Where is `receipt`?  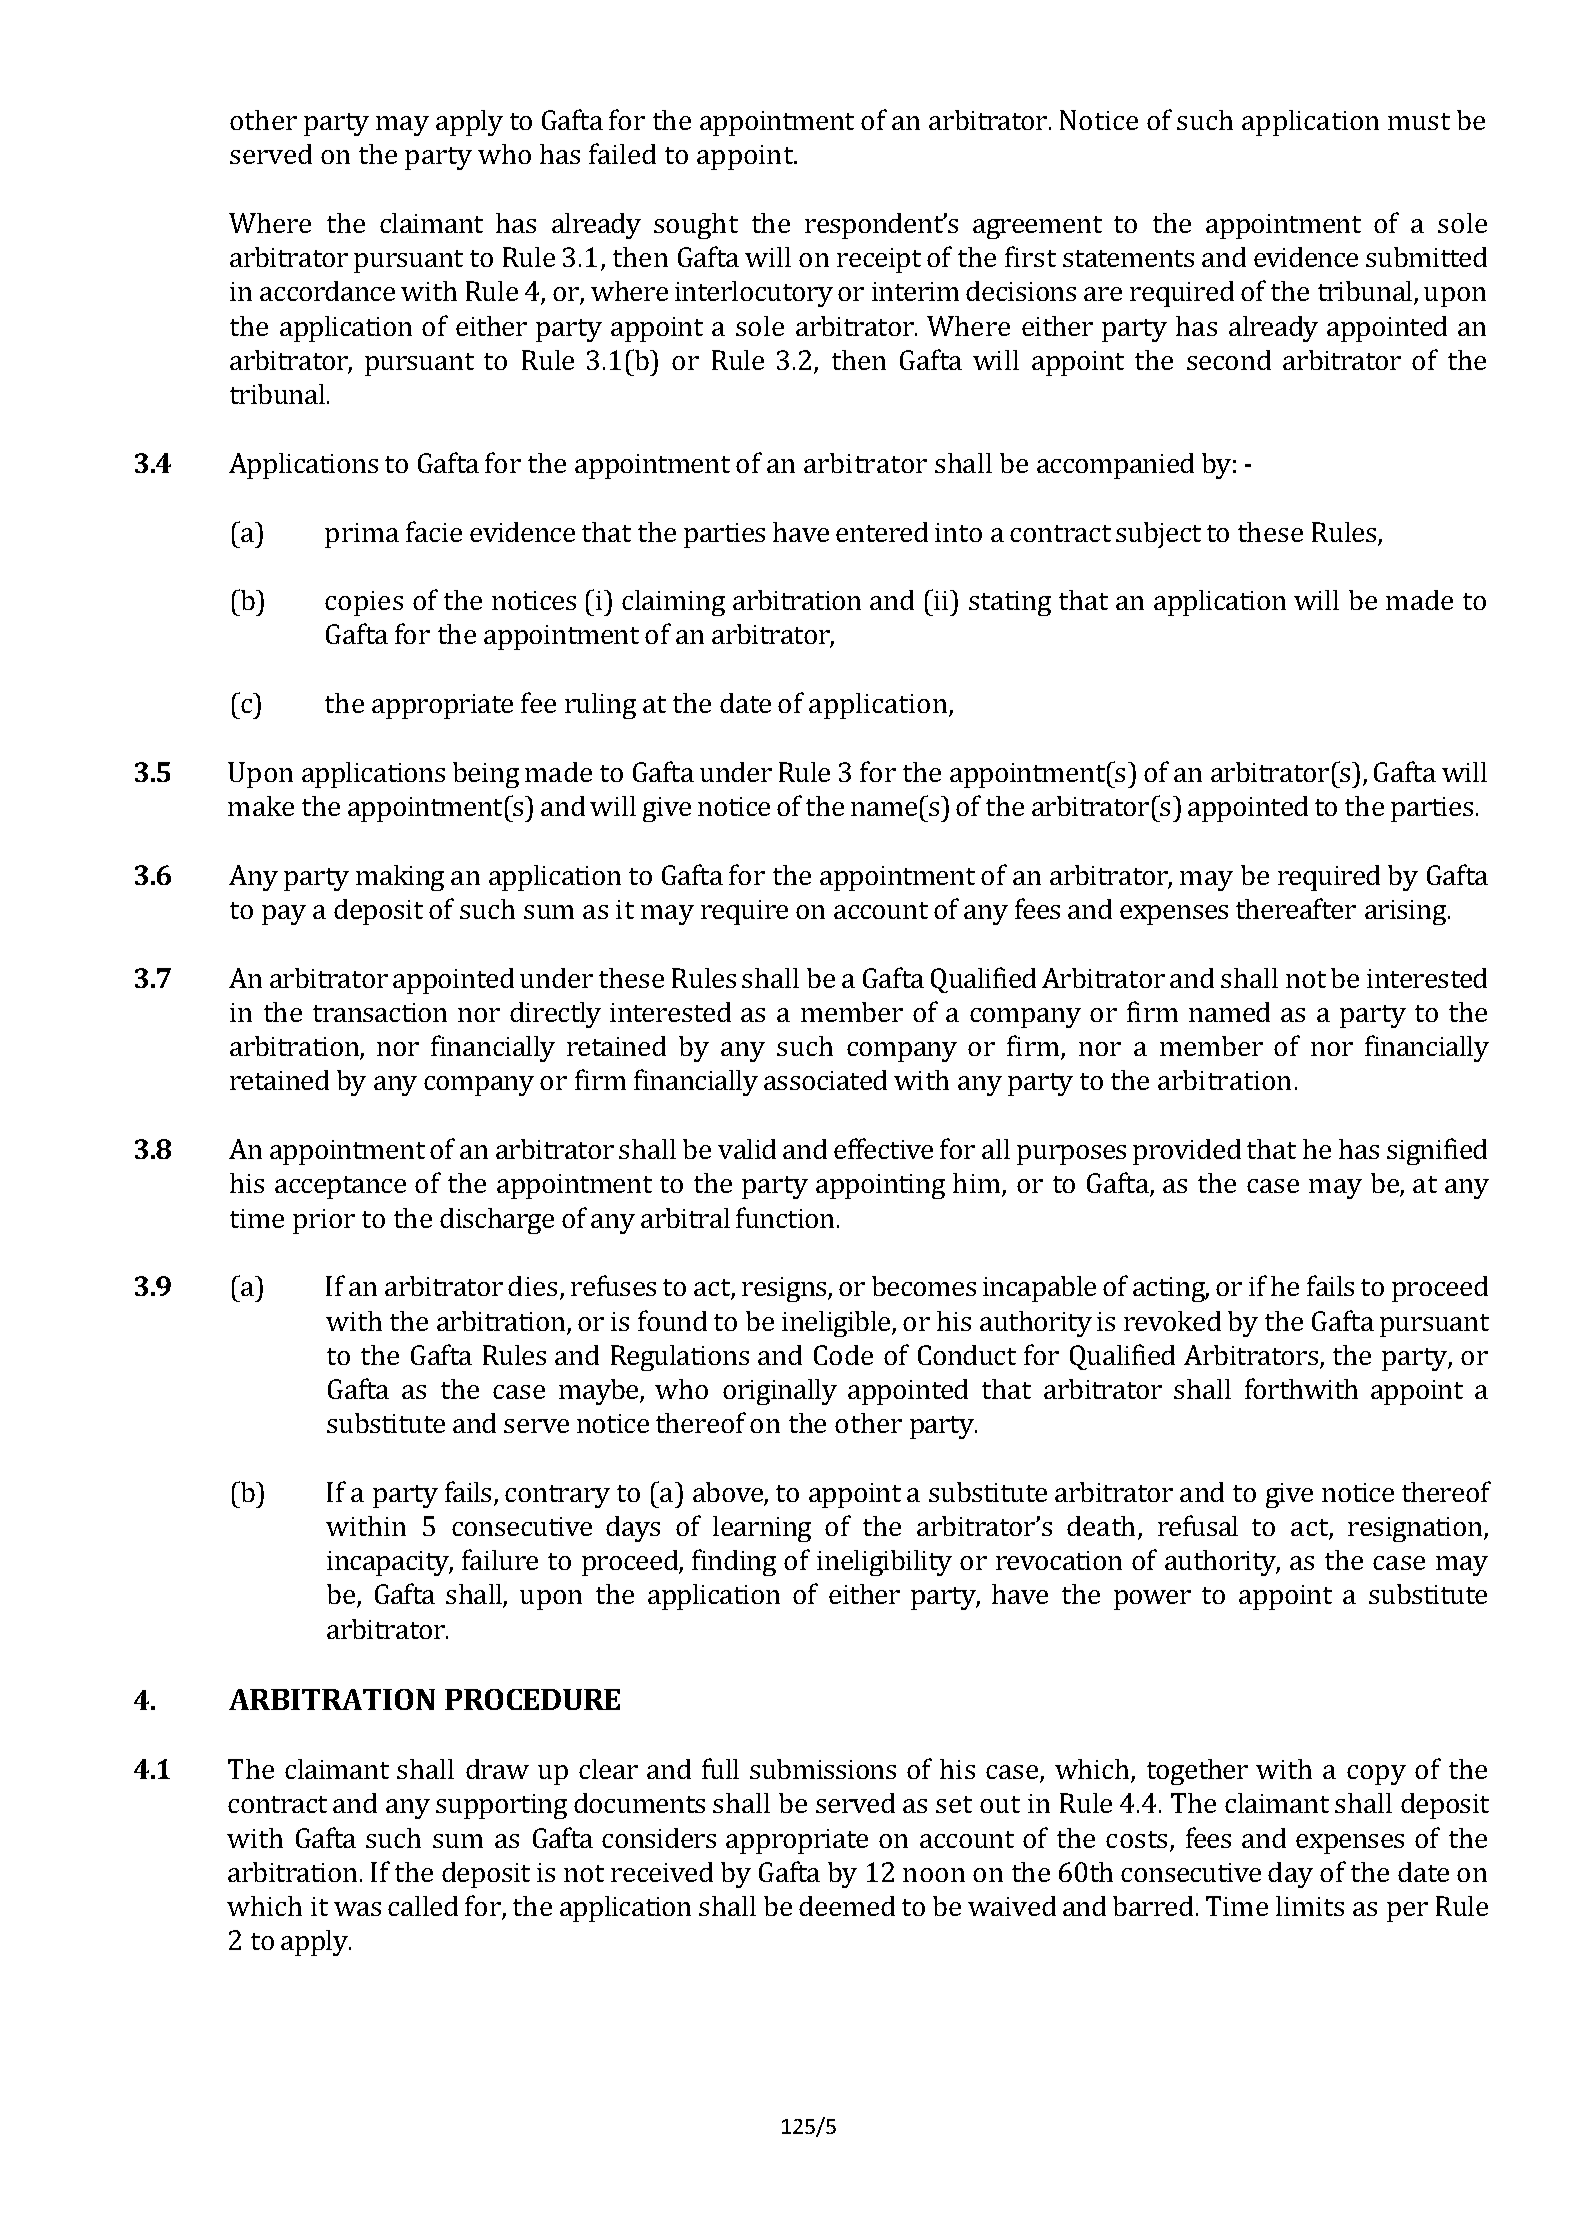
receipt is located at coordinates (879, 260).
